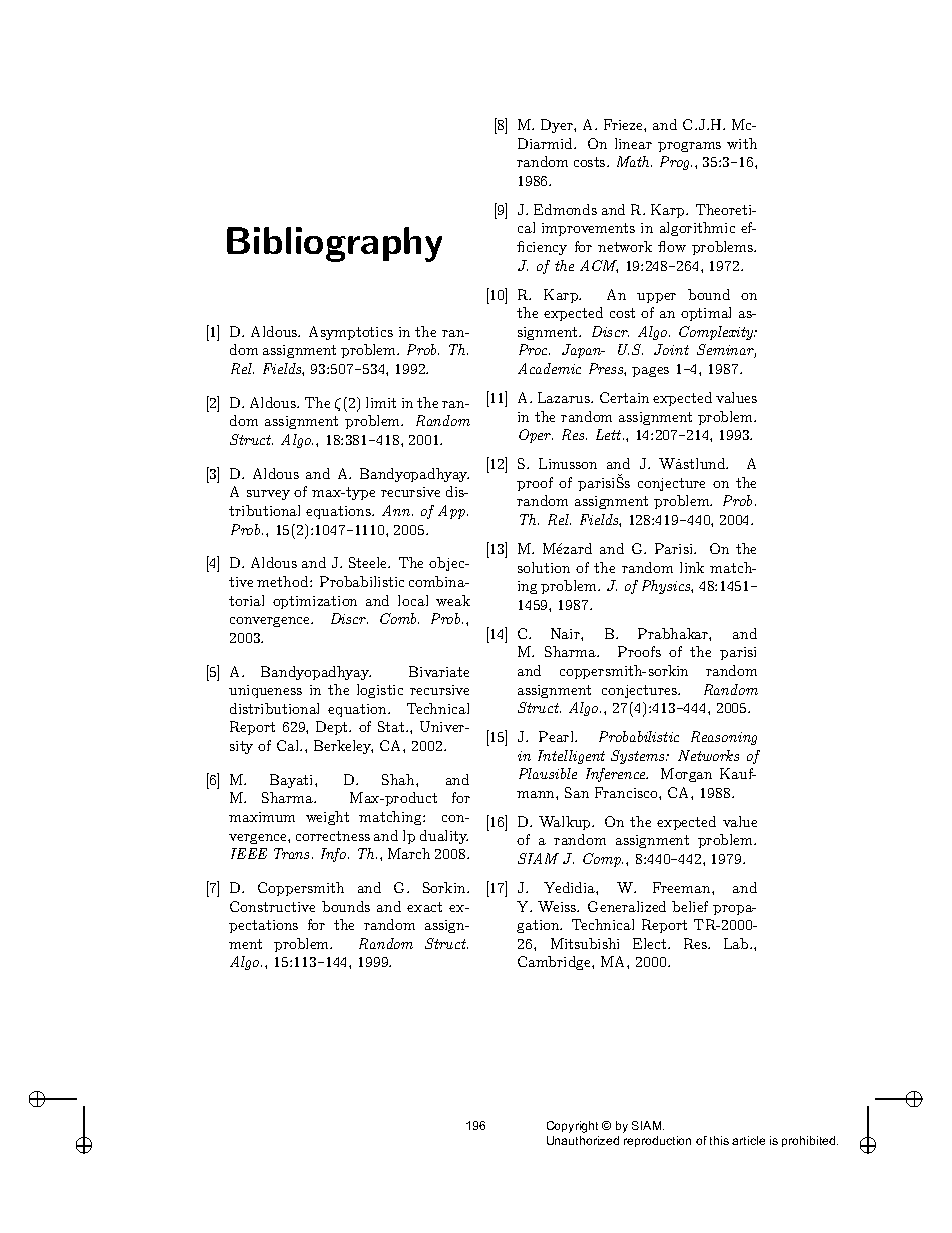 Image resolution: width=952 pixels, height=1233 pixels. What do you see at coordinates (572, 1127) in the screenshot?
I see `Copyright` at bounding box center [572, 1127].
